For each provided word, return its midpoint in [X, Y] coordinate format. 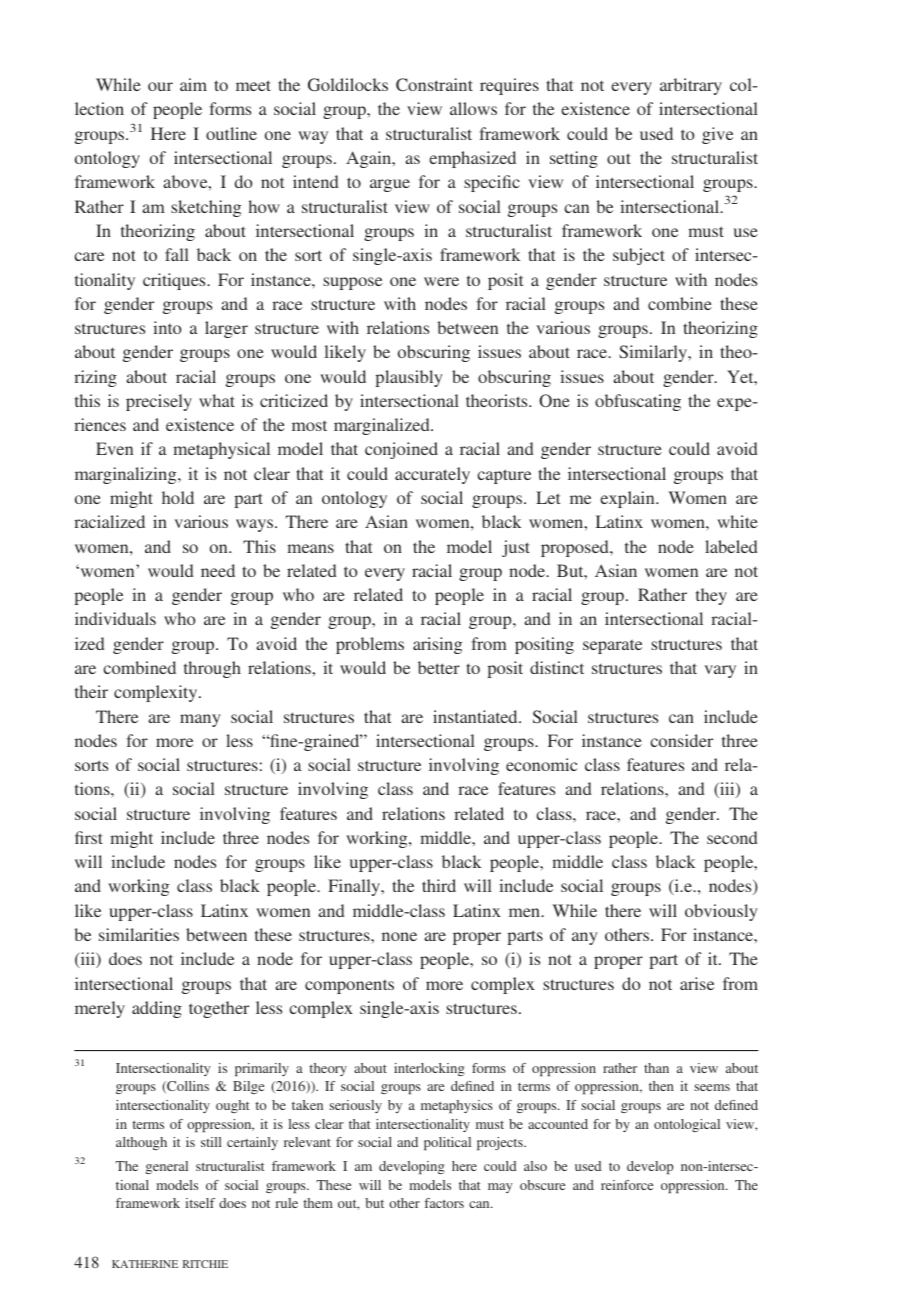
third [439, 885]
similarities [139, 934]
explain [628, 499]
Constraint [434, 84]
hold [178, 497]
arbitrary [691, 86]
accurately [432, 475]
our [160, 86]
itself [200, 1203]
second [732, 837]
